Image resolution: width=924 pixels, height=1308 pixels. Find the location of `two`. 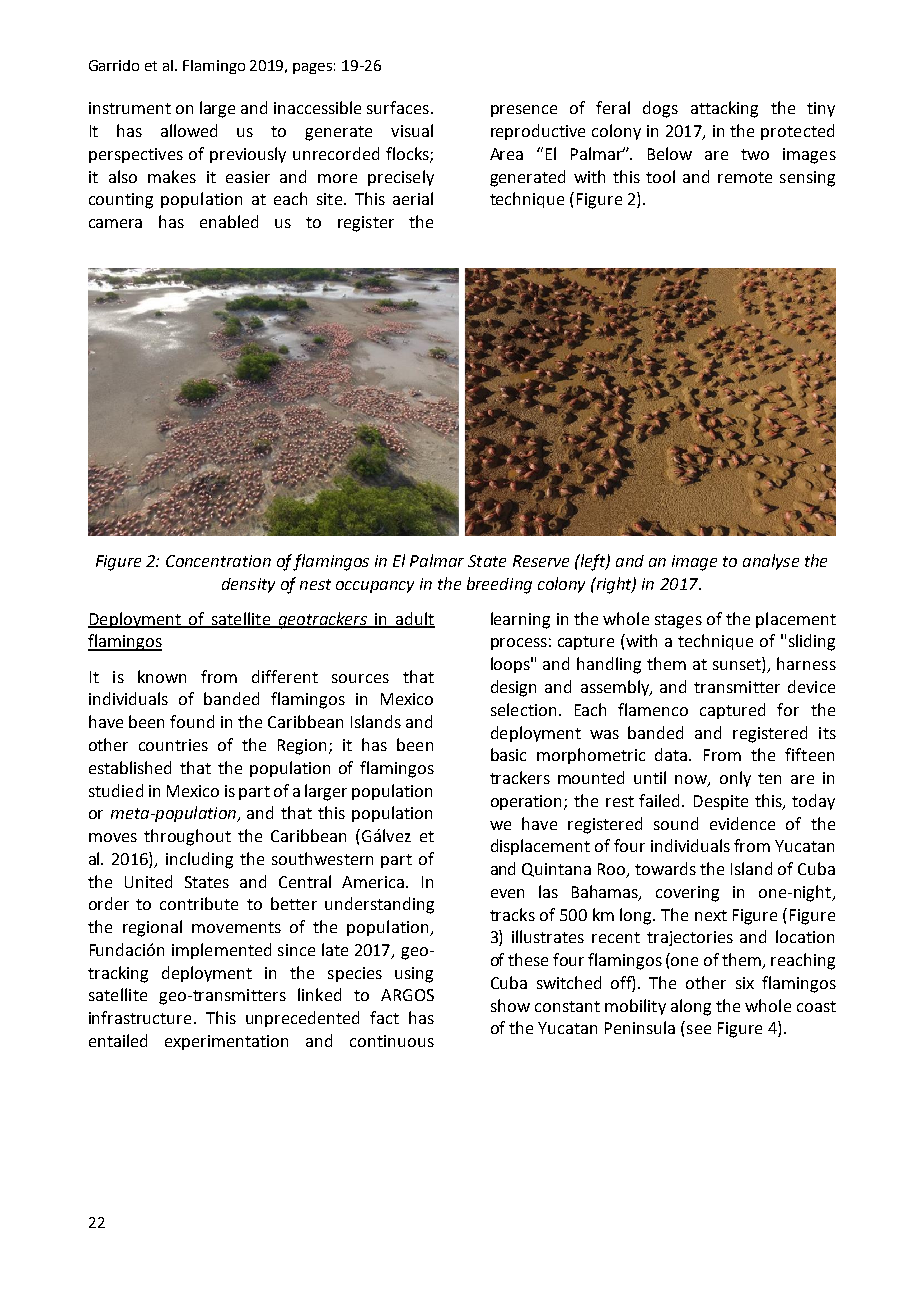

two is located at coordinates (755, 154).
